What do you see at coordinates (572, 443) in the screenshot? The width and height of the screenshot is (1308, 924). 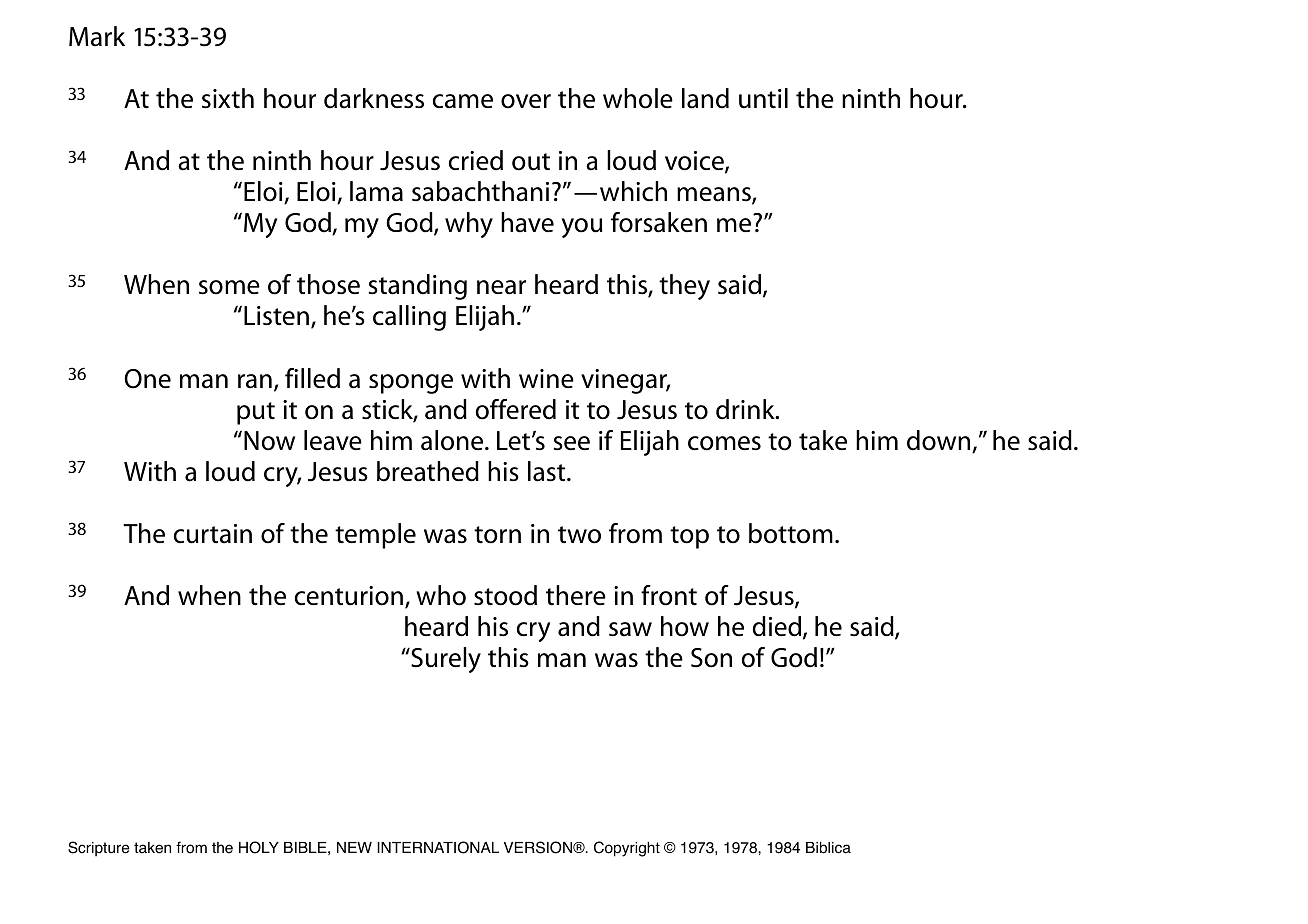 I see `see` at bounding box center [572, 443].
